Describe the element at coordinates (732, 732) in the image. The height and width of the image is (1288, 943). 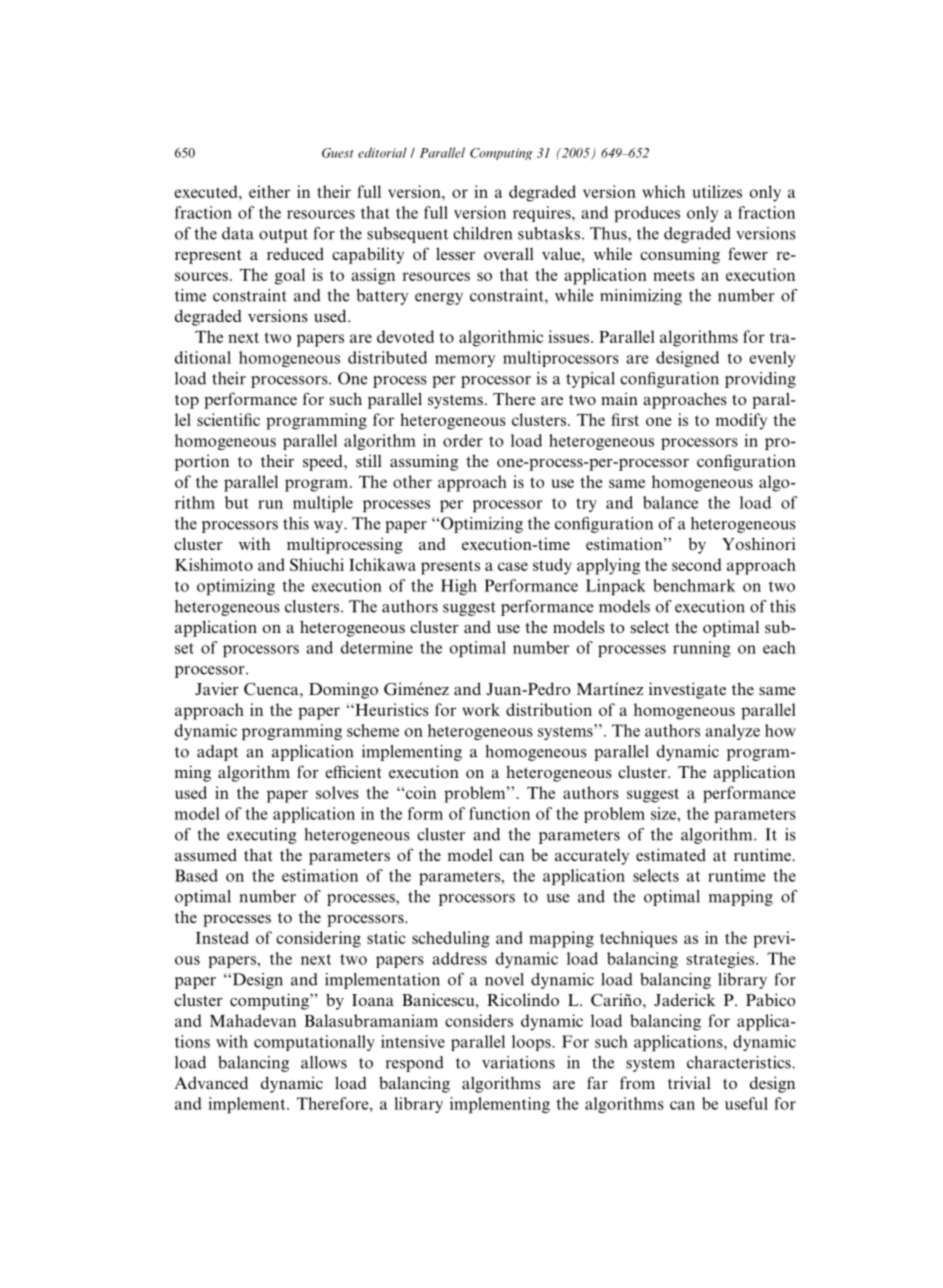
I see `analyze` at that location.
